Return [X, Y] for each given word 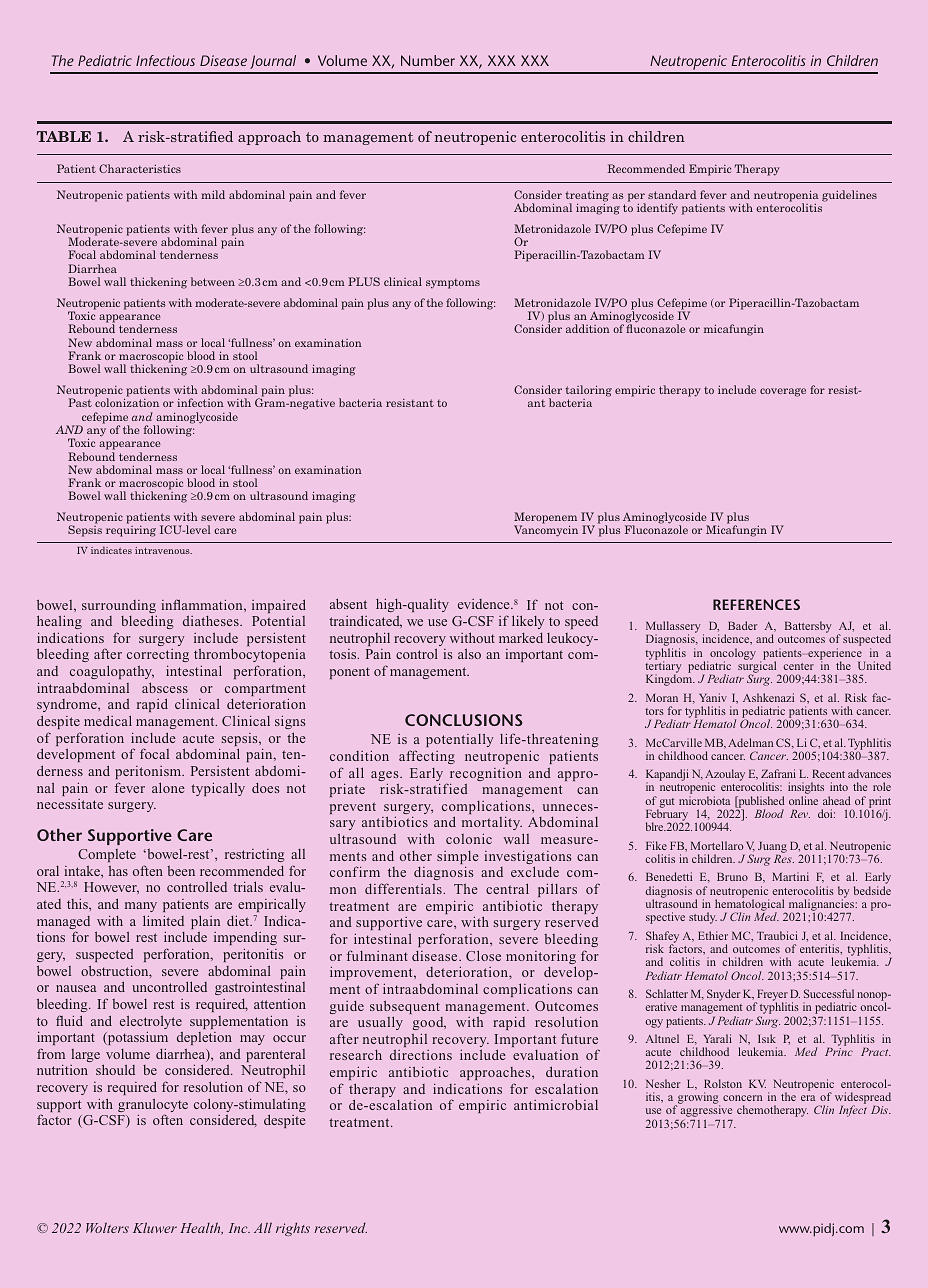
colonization [127, 402]
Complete [107, 855]
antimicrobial [556, 1104]
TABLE [64, 136]
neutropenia [786, 197]
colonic [469, 838]
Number [428, 60]
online [803, 800]
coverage [783, 392]
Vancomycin [546, 531]
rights [293, 1229]
